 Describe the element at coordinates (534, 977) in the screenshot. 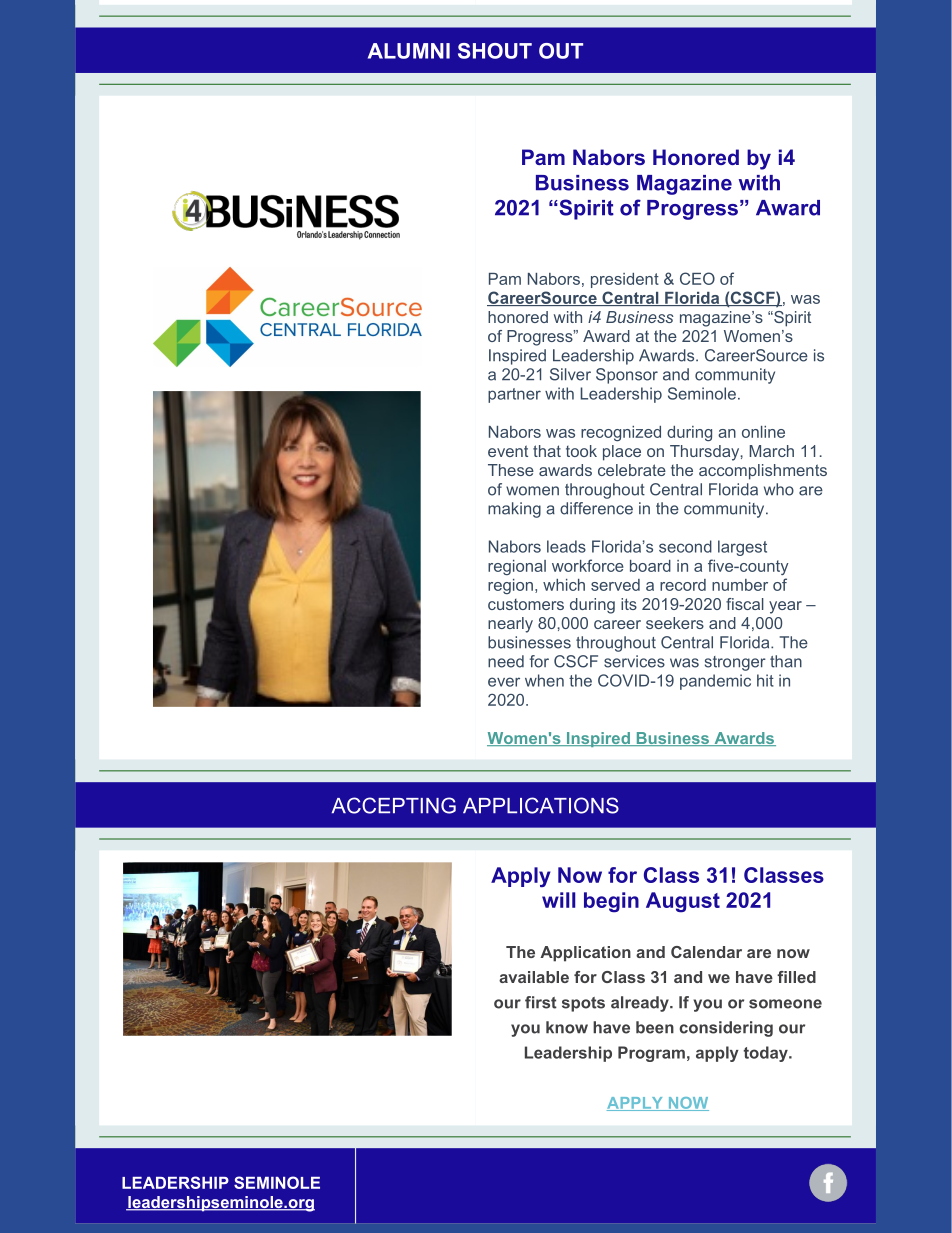

I see `available` at that location.
